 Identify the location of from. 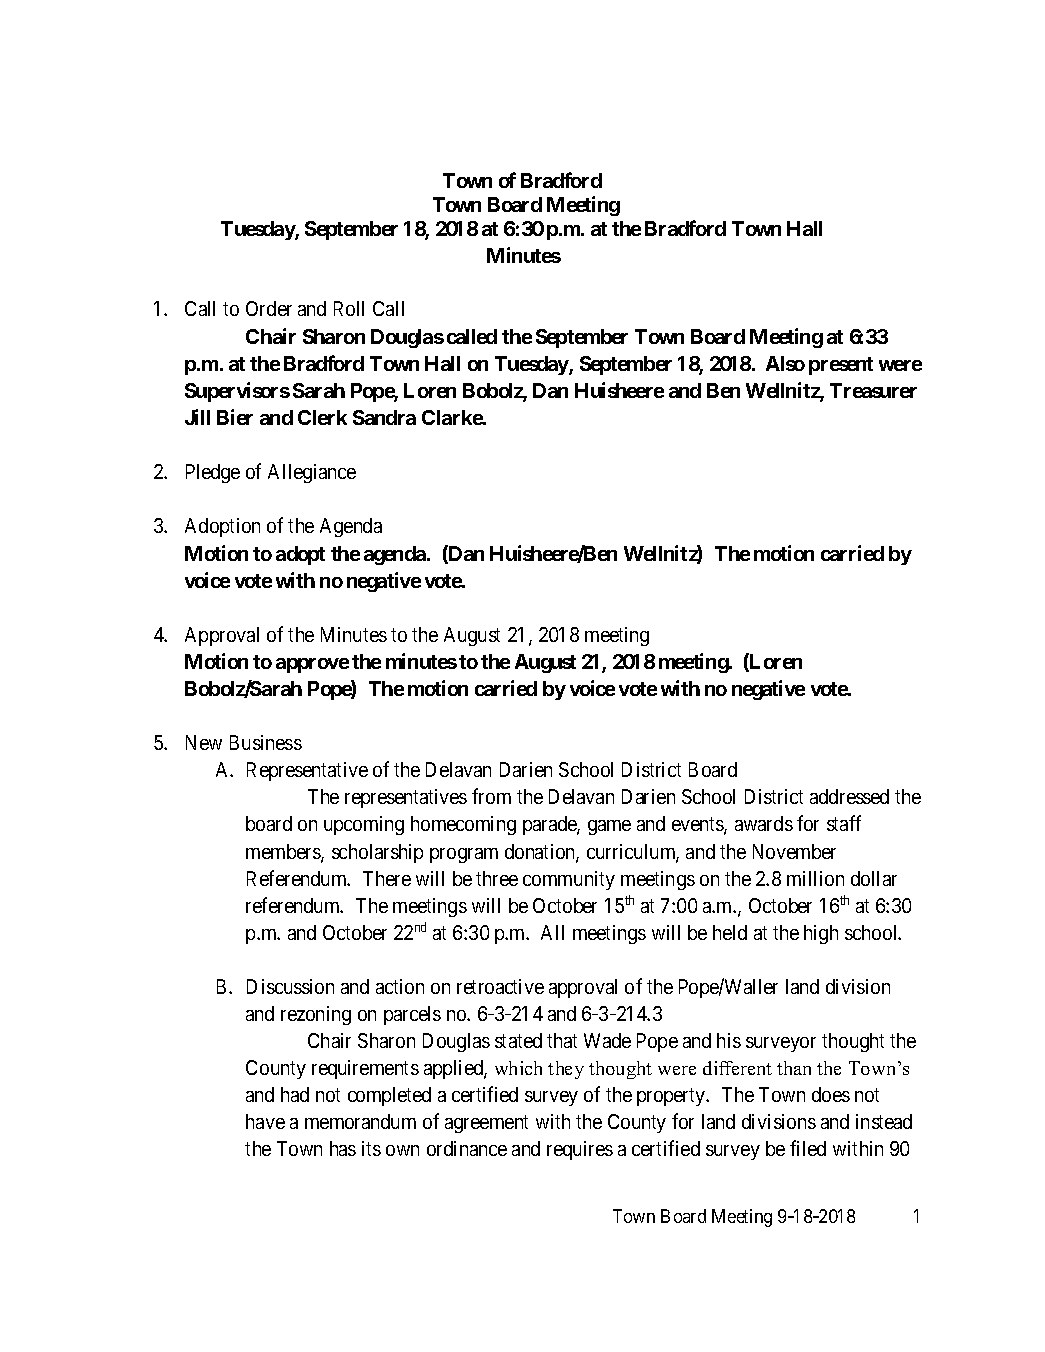
(491, 796).
